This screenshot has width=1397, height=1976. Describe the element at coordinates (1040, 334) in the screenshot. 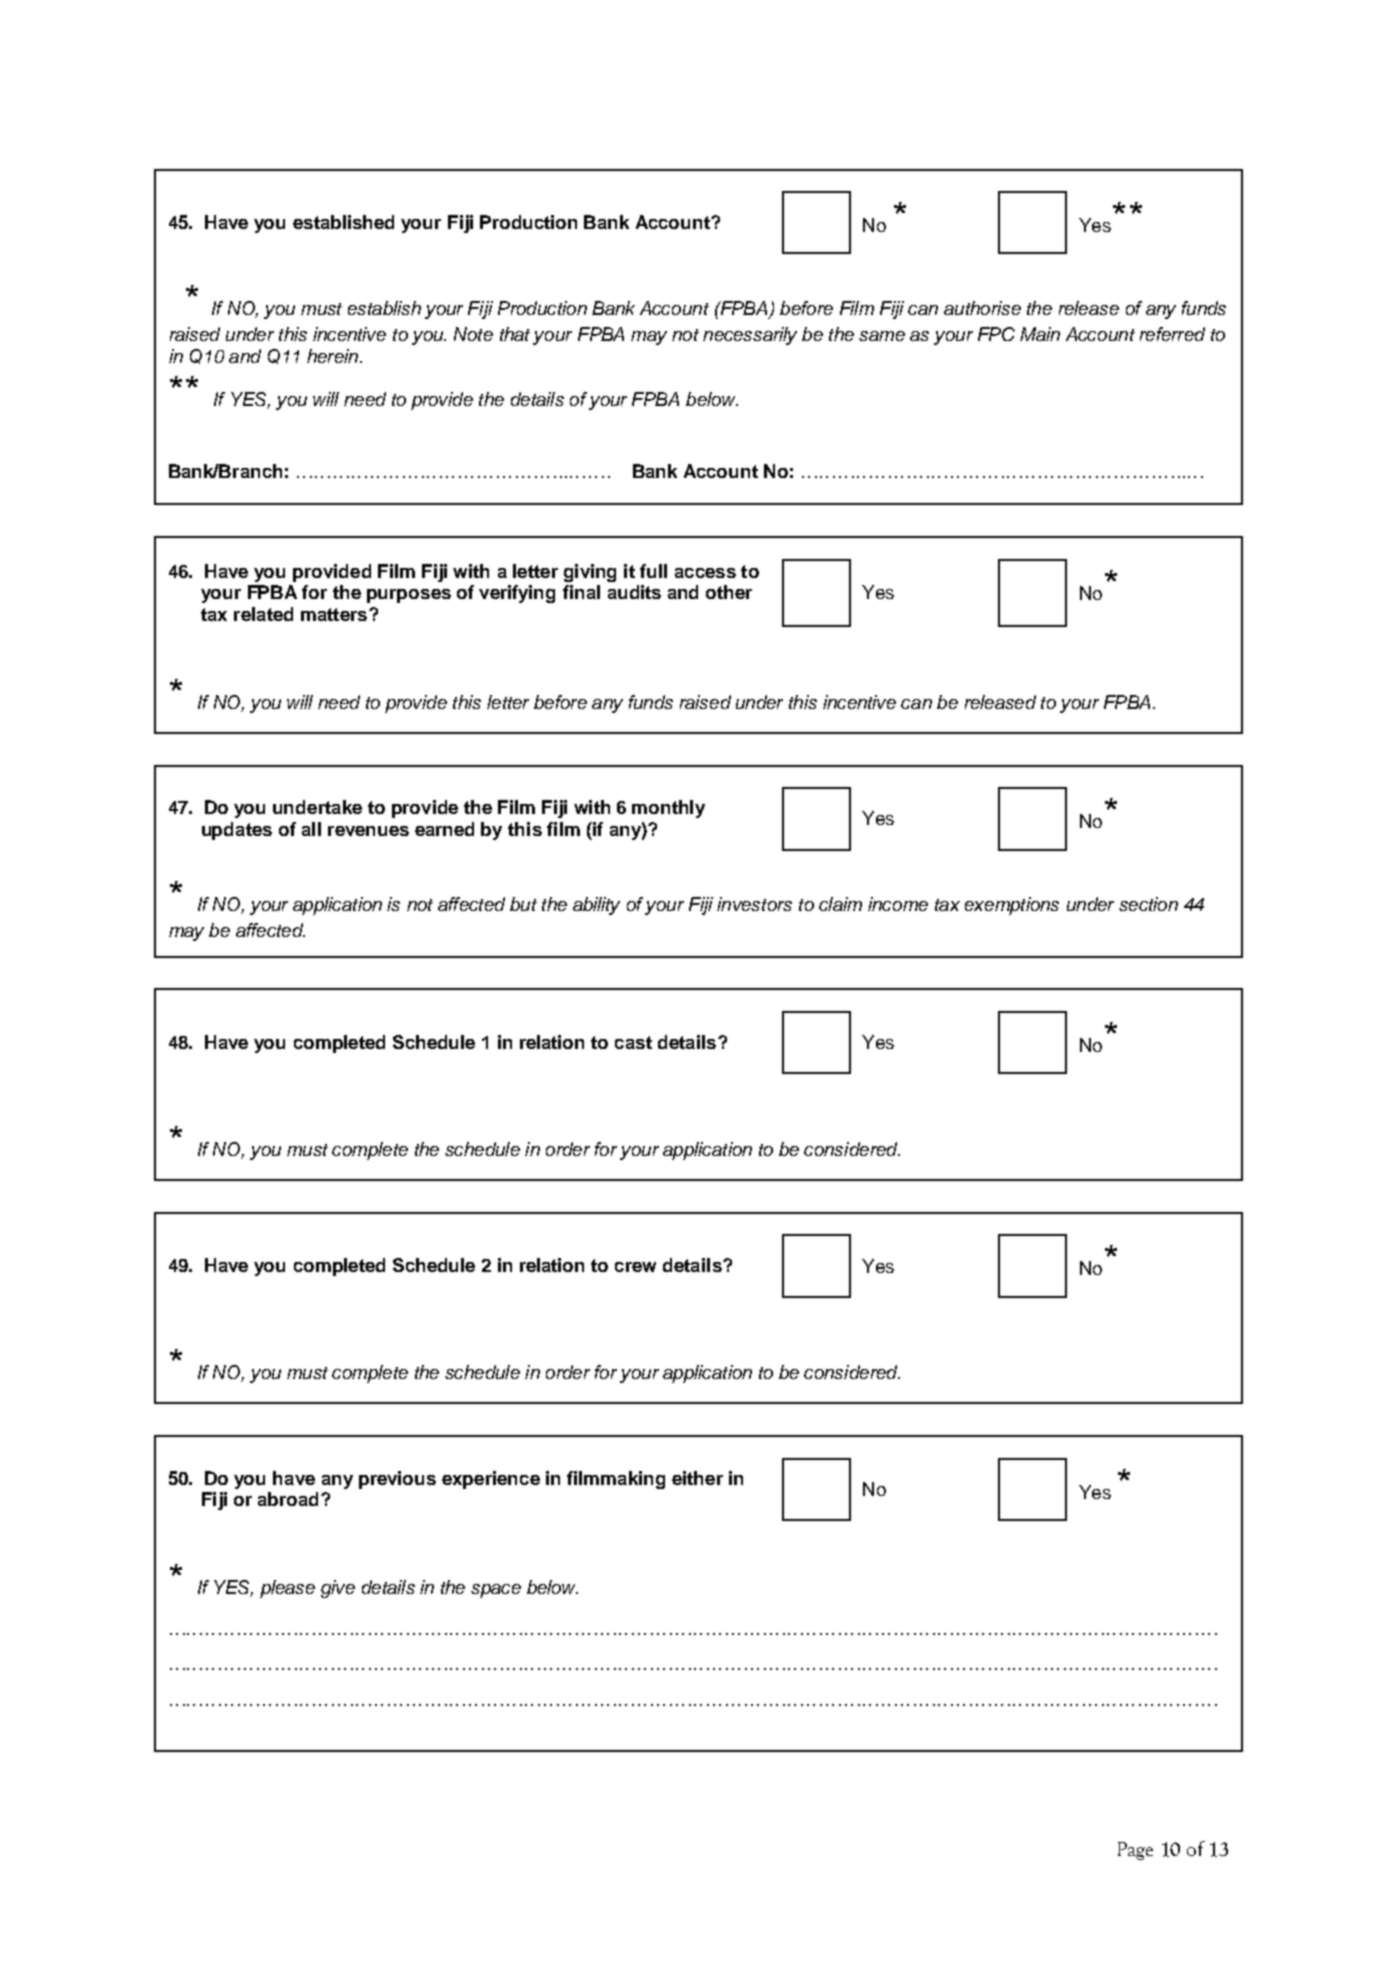

I see `Main` at that location.
